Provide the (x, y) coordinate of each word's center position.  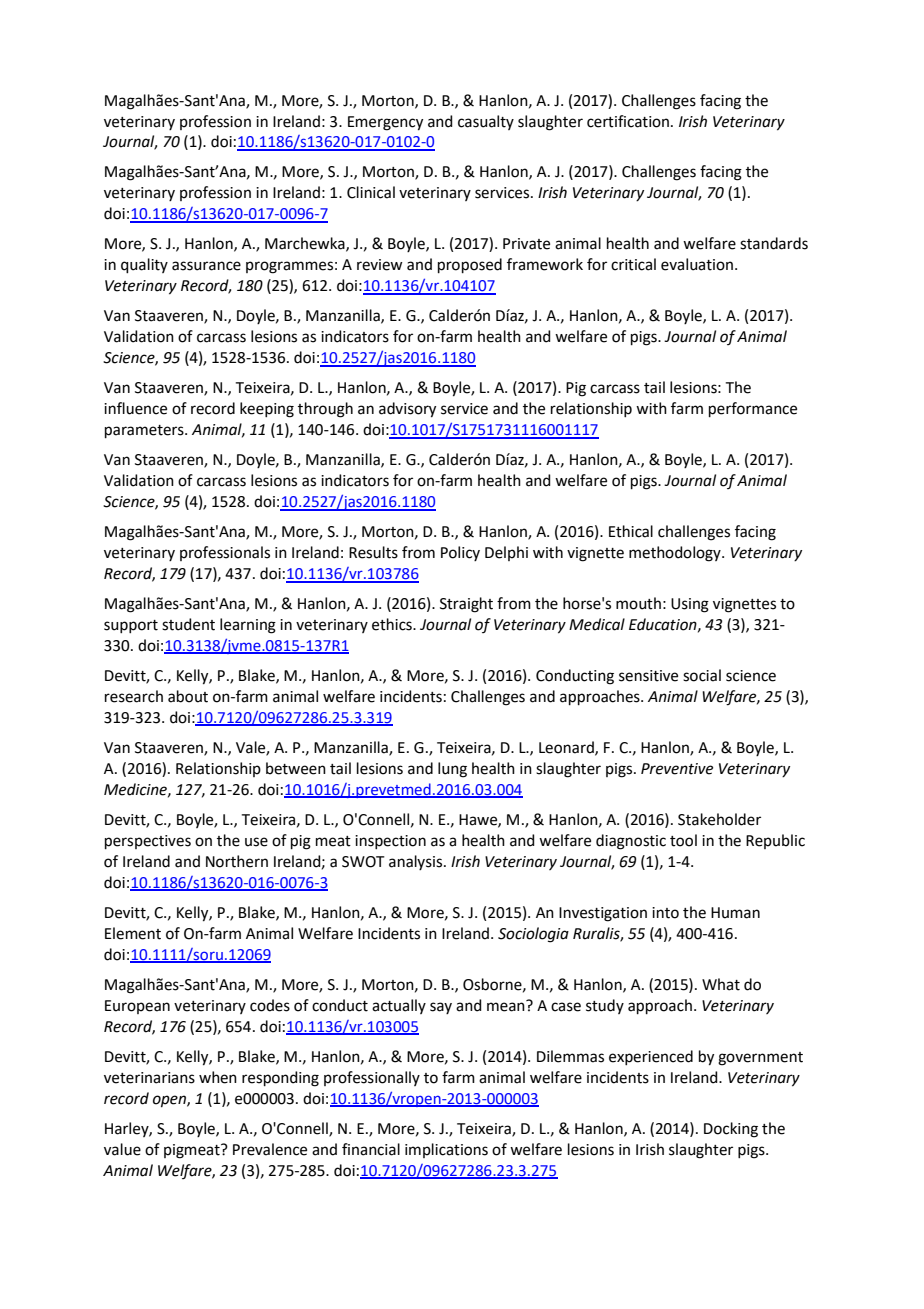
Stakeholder (719, 819)
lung (452, 770)
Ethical (631, 531)
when (218, 1077)
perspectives (148, 842)
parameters (145, 431)
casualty (486, 122)
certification (628, 121)
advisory (407, 410)
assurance (206, 266)
